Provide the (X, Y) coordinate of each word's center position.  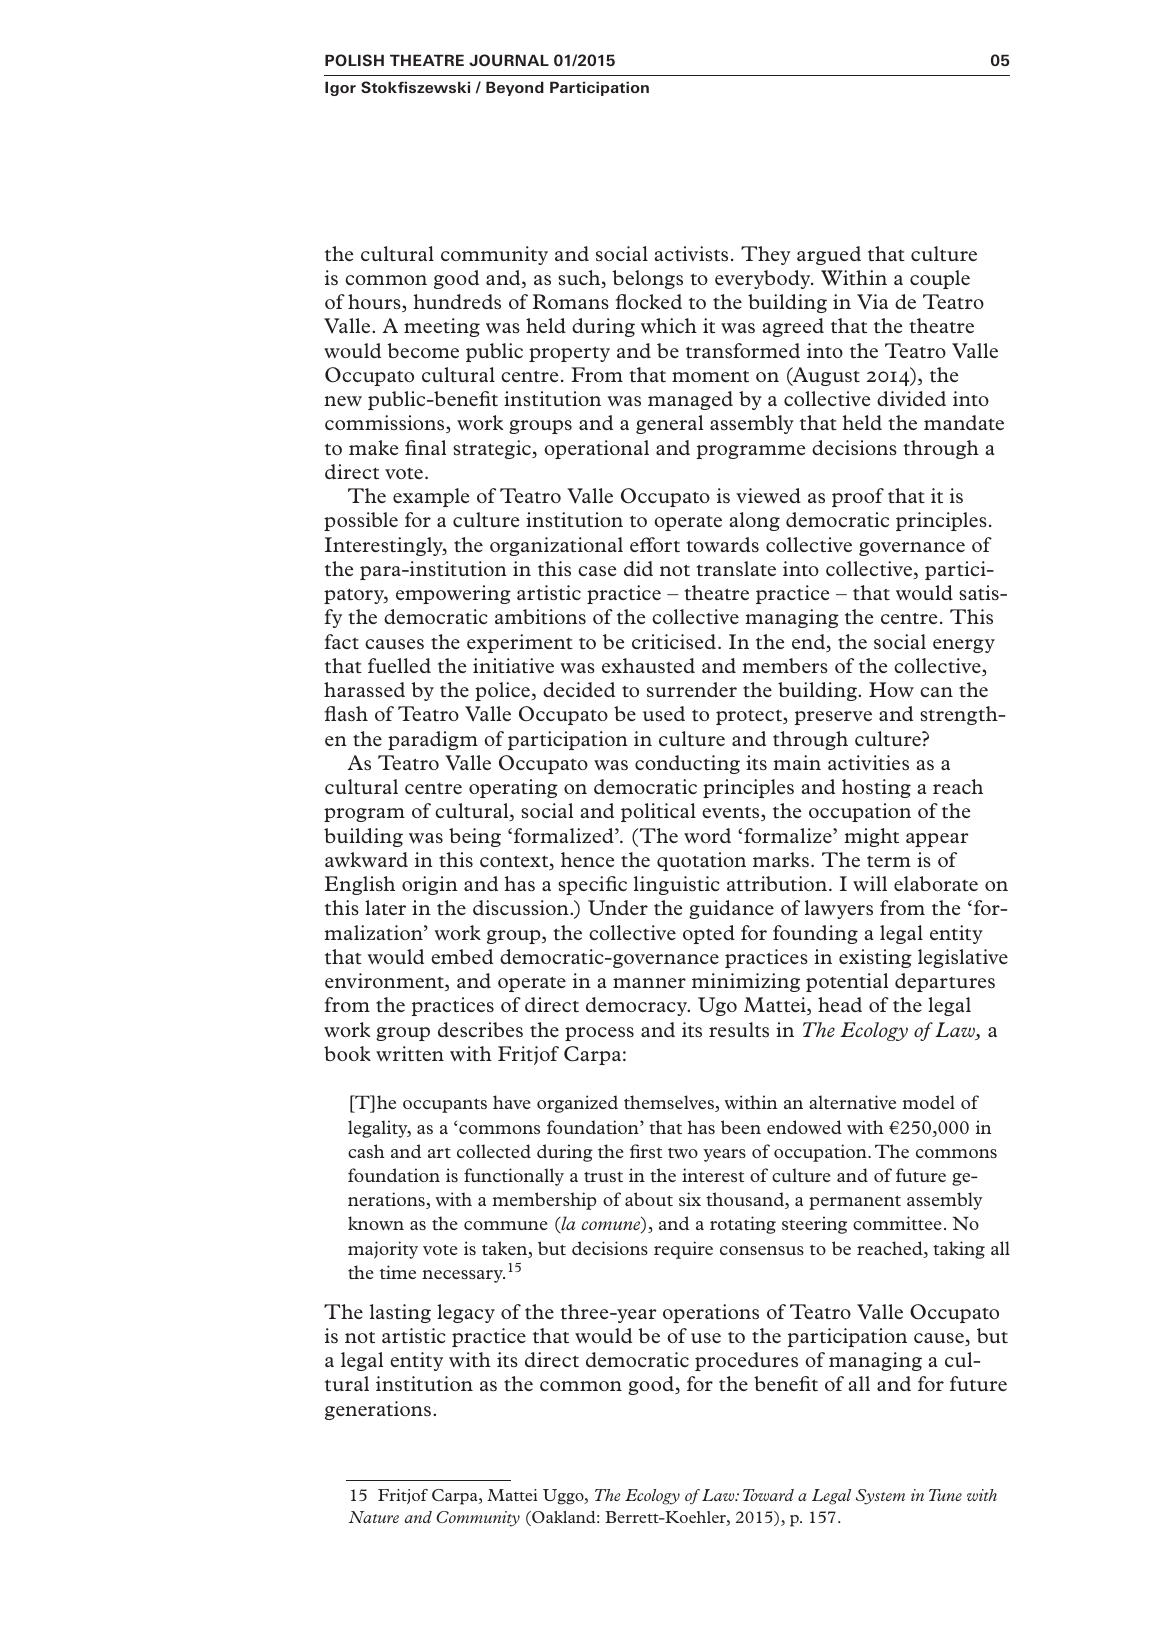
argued (829, 255)
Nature (374, 1517)
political (658, 812)
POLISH (354, 60)
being (475, 837)
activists (691, 253)
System (880, 1497)
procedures (746, 1361)
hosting (876, 788)
